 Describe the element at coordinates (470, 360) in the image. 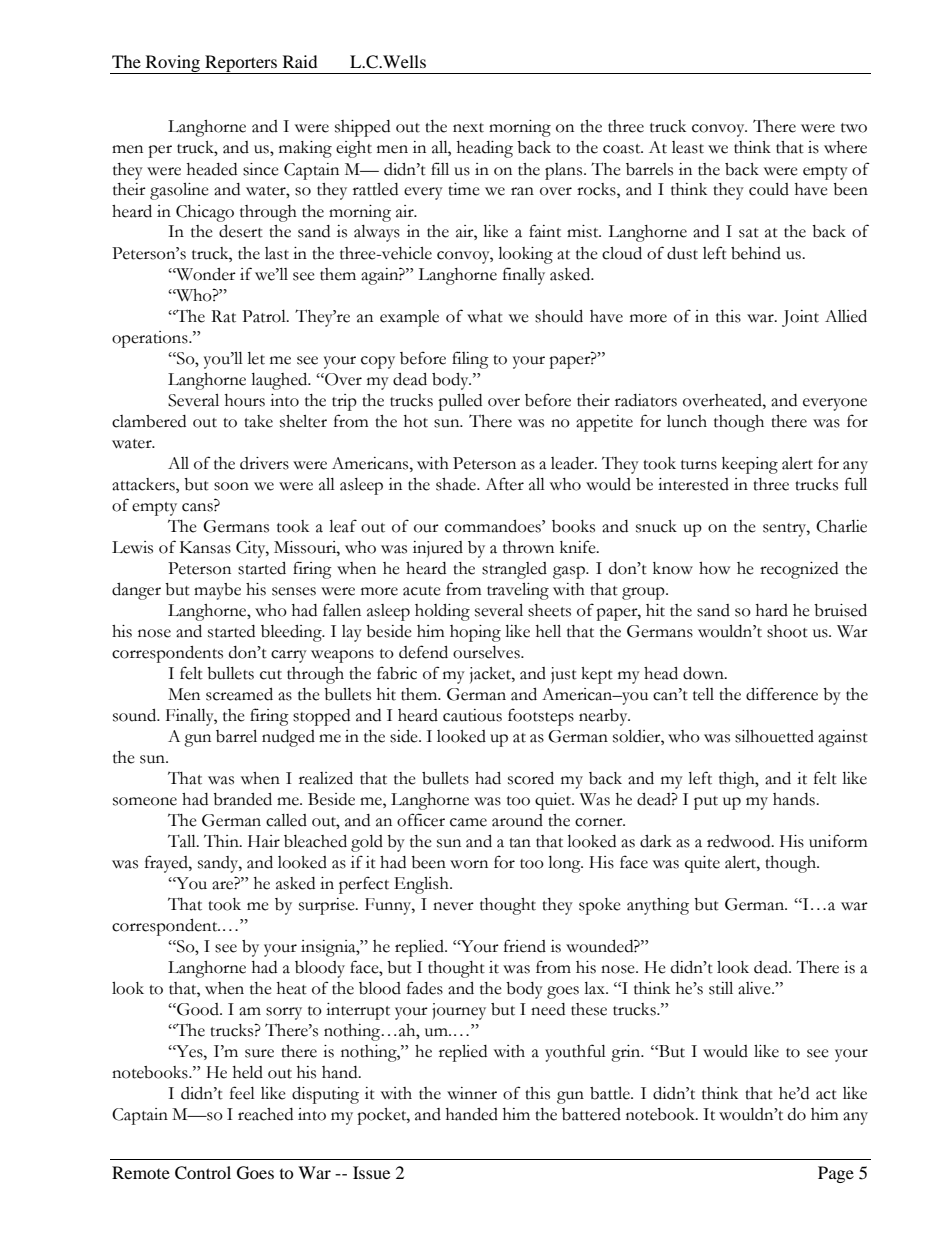

I see `filing` at that location.
